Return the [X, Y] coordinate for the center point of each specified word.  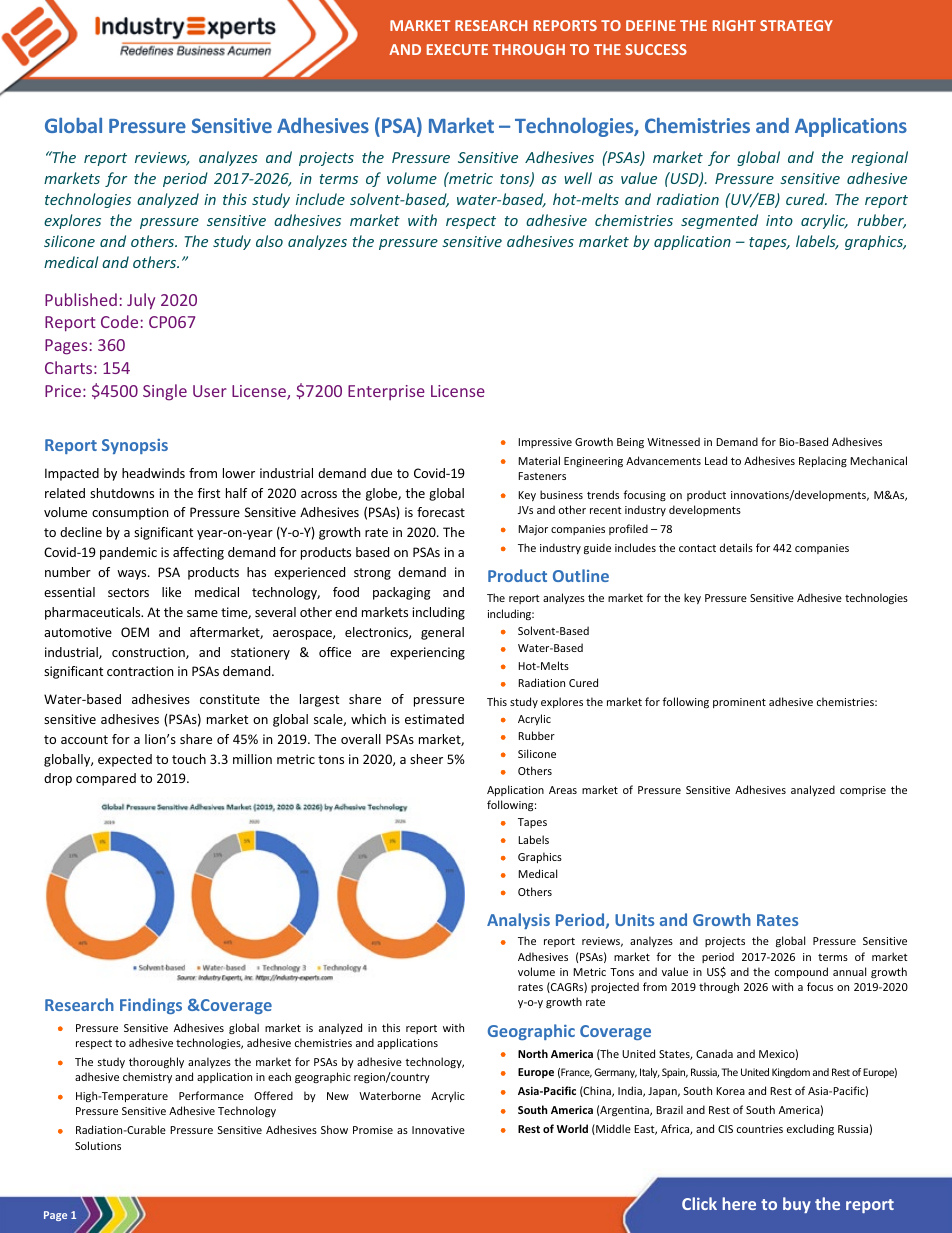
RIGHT [734, 25]
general [442, 633]
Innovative [438, 1130]
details [736, 547]
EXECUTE [457, 49]
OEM [135, 632]
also [269, 241]
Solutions [98, 1145]
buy [797, 1205]
